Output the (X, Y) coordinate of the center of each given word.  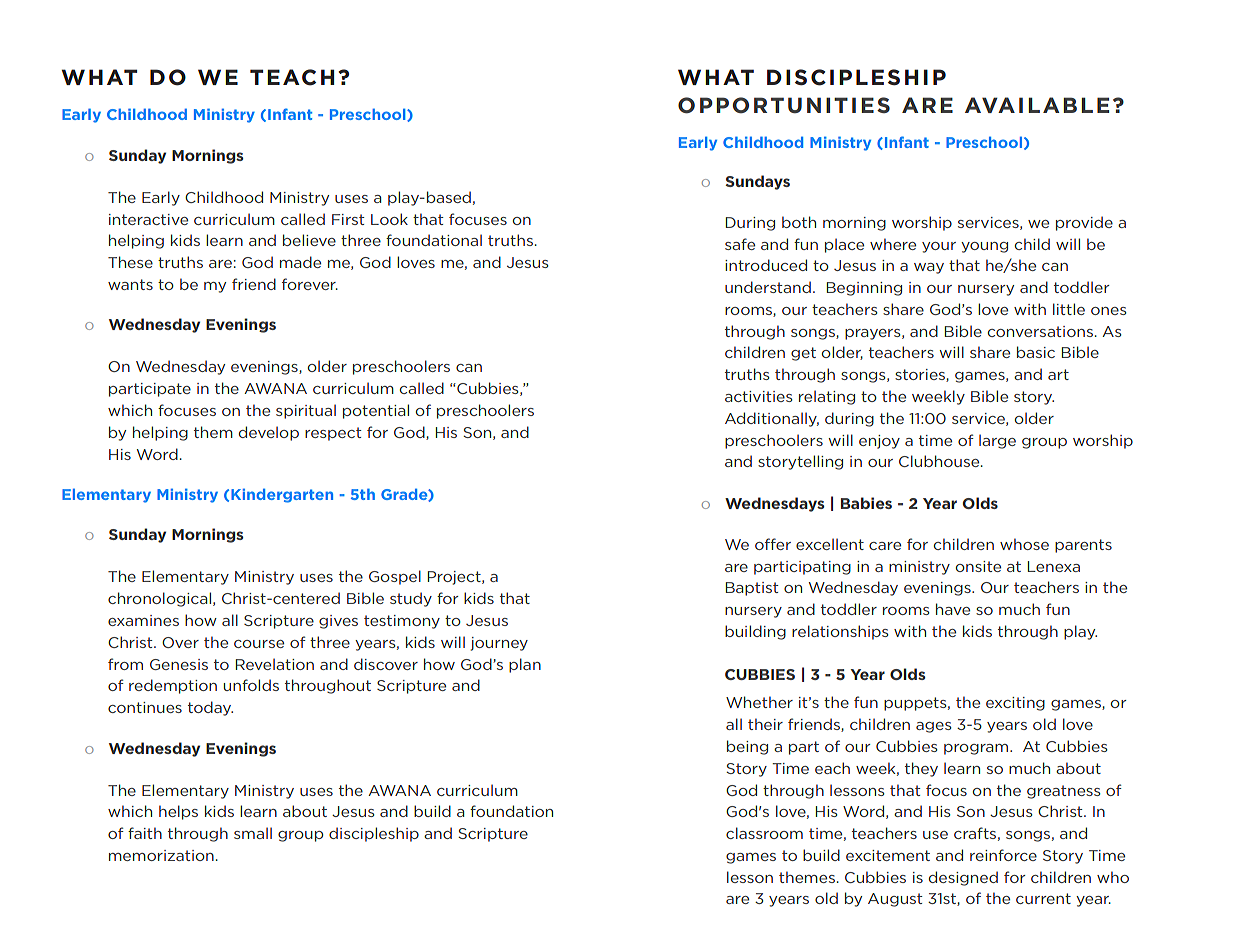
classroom (764, 833)
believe (309, 240)
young (984, 247)
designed (963, 878)
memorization (161, 855)
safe (740, 244)
